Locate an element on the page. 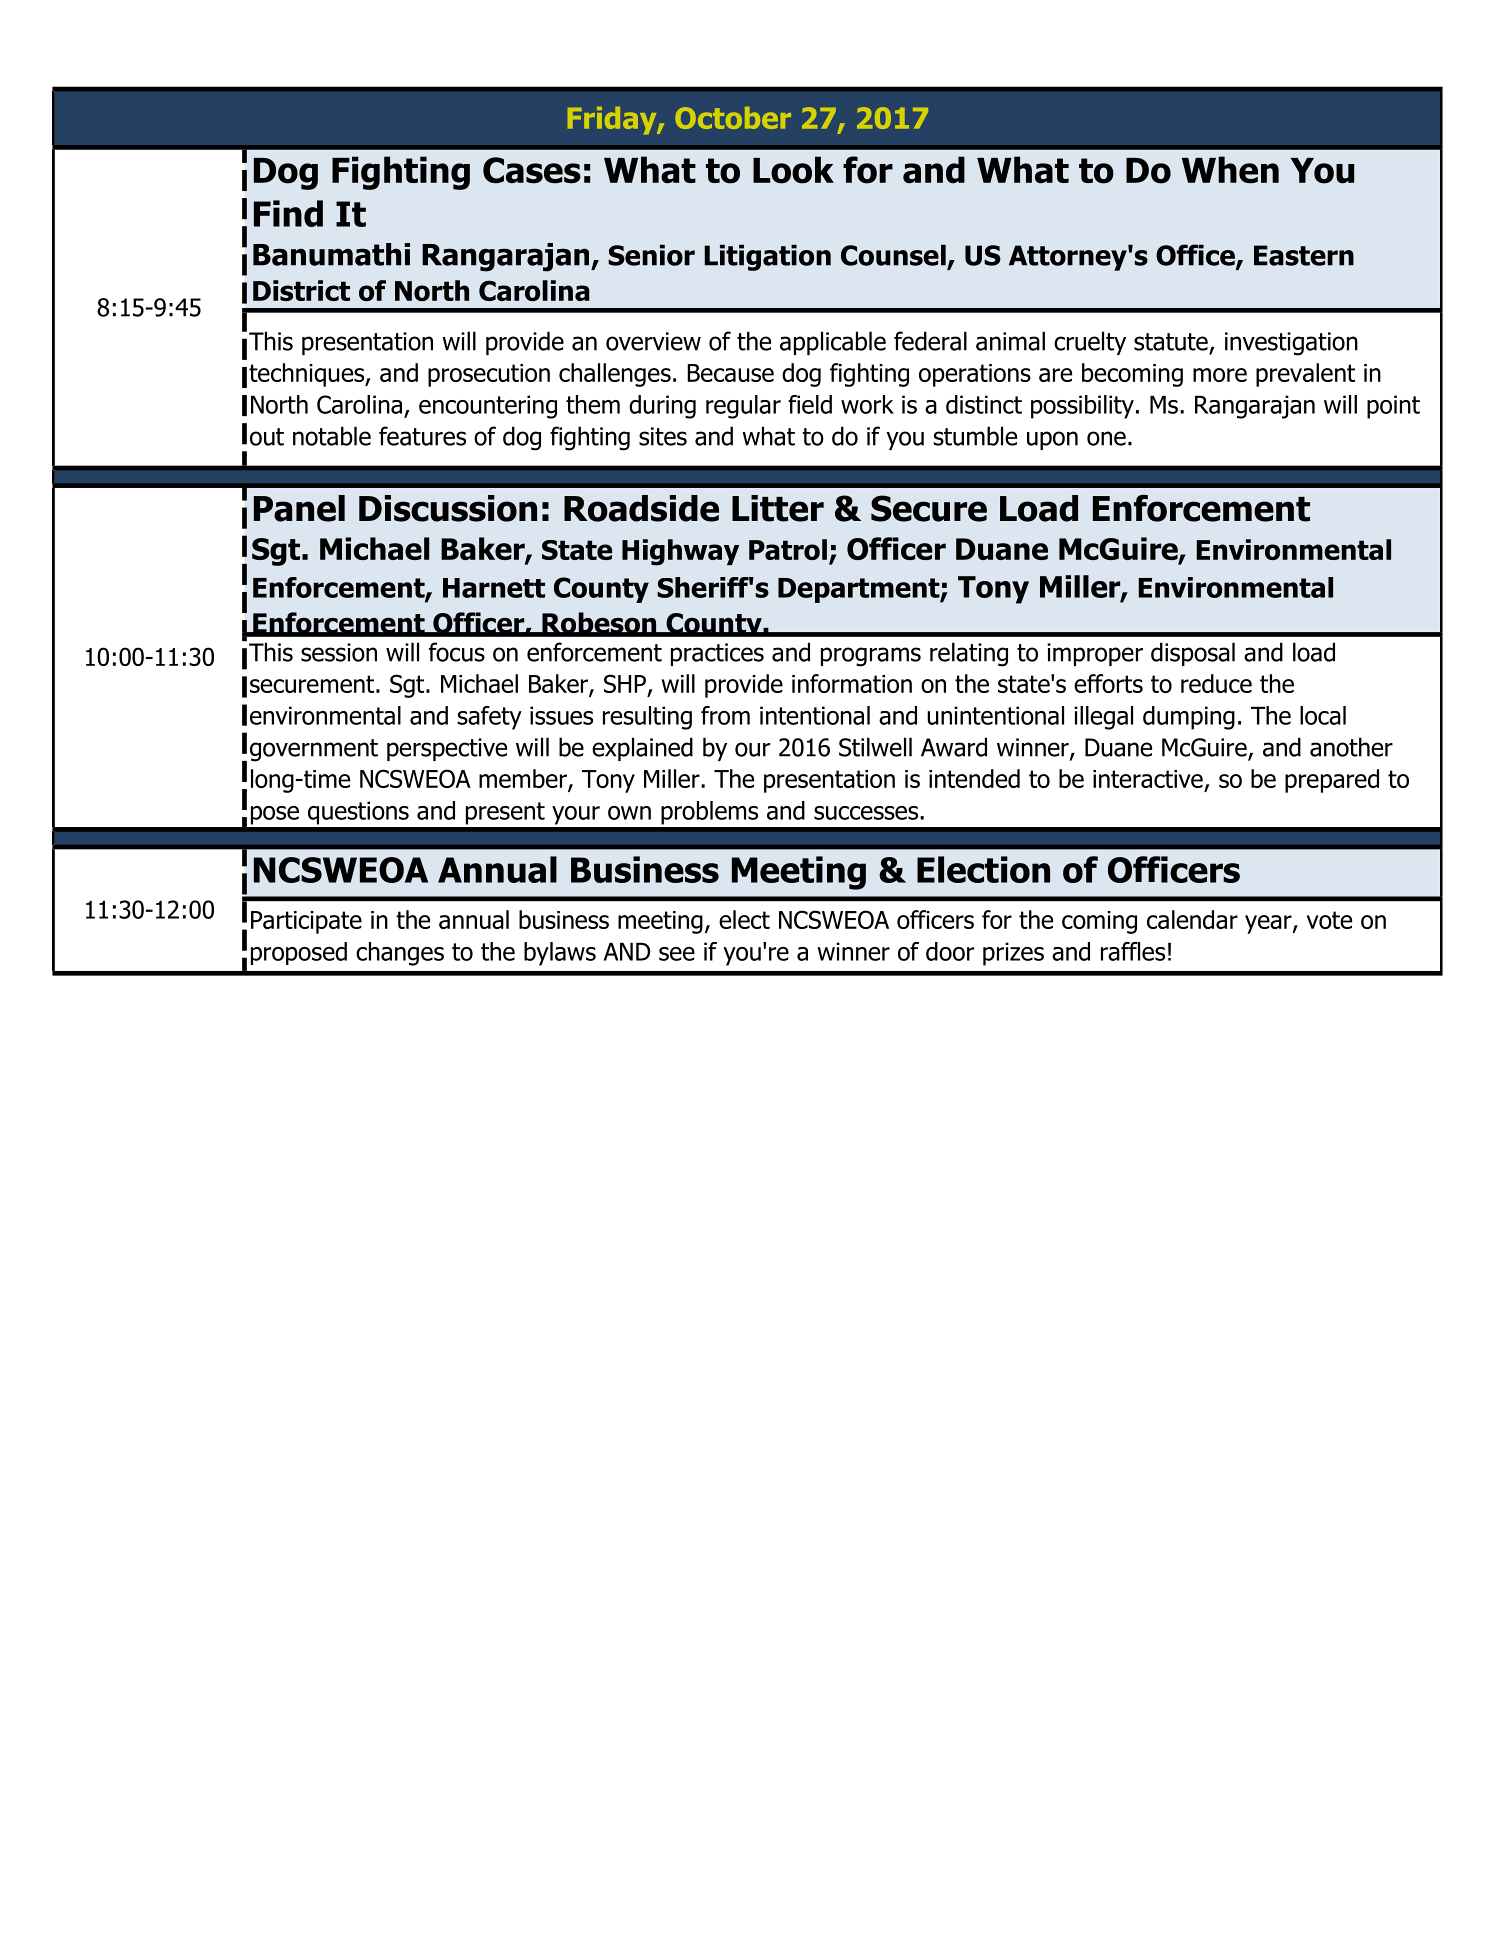  Stilwell is located at coordinates (875, 747).
